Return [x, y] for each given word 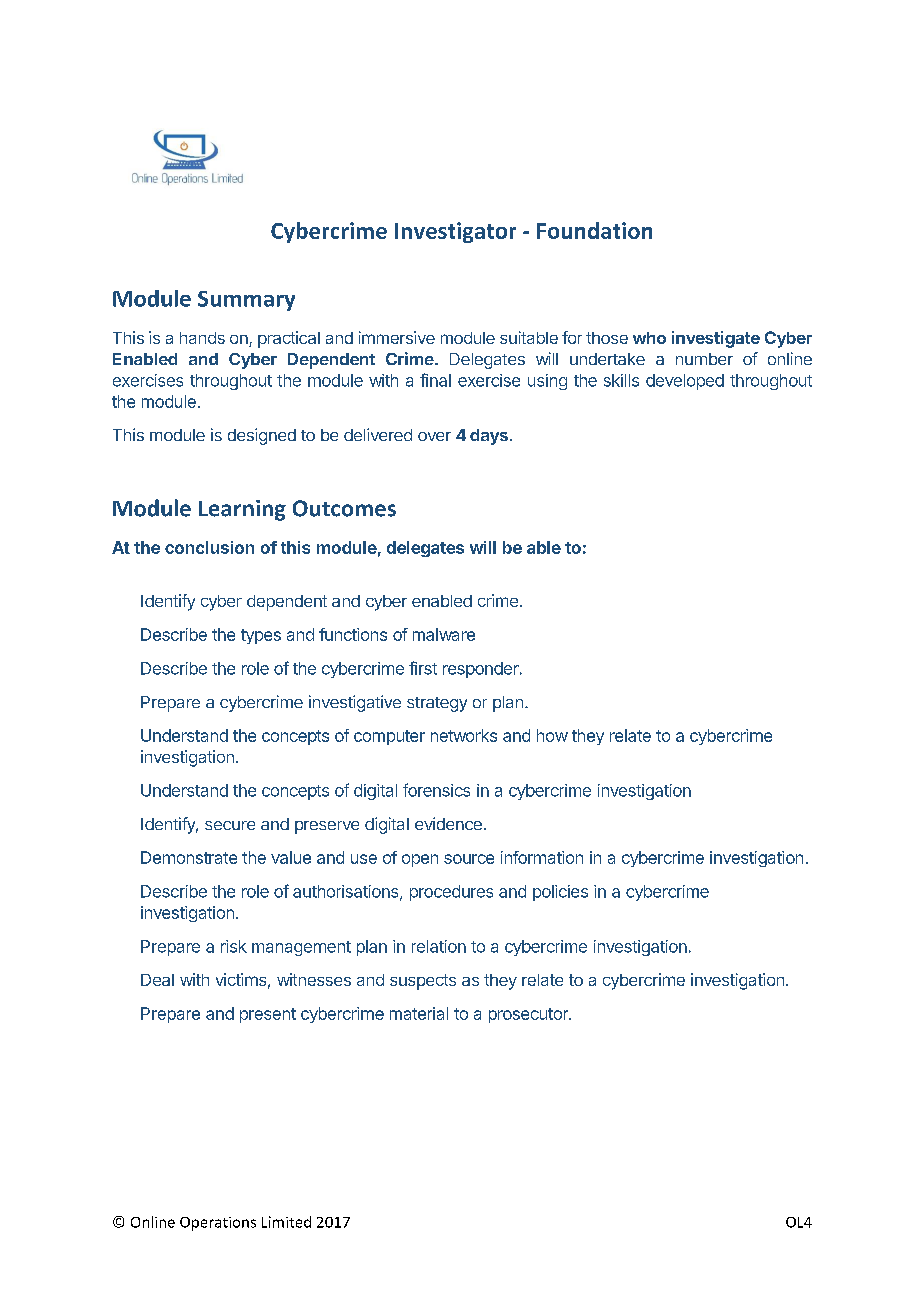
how [552, 735]
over [434, 436]
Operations [218, 1224]
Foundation [594, 230]
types [261, 636]
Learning [242, 510]
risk [234, 946]
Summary [246, 301]
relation [439, 946]
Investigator [455, 232]
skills [621, 380]
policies [560, 893]
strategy [437, 704]
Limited [286, 1222]
